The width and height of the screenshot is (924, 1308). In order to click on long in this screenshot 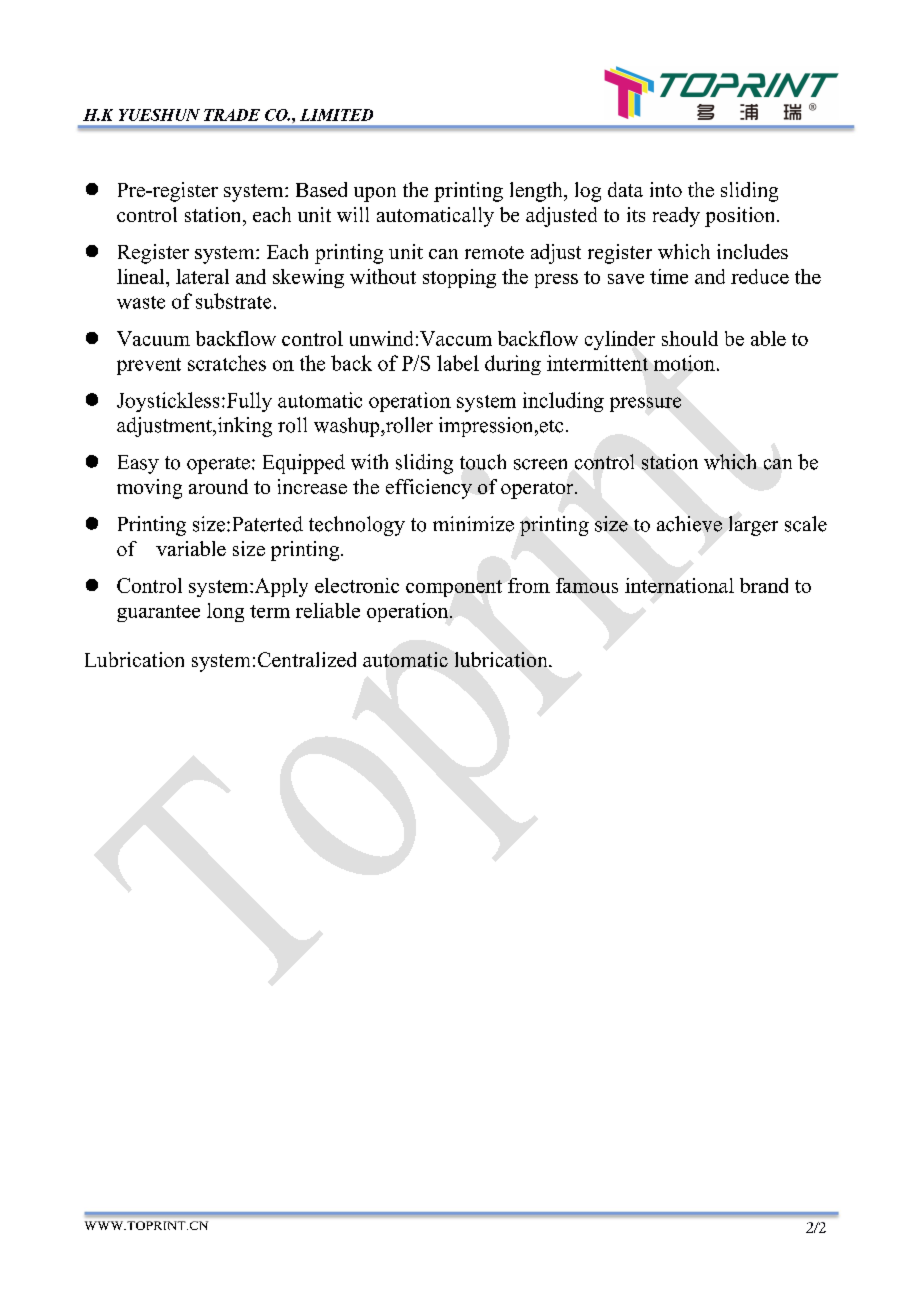, I will do `click(225, 612)`.
